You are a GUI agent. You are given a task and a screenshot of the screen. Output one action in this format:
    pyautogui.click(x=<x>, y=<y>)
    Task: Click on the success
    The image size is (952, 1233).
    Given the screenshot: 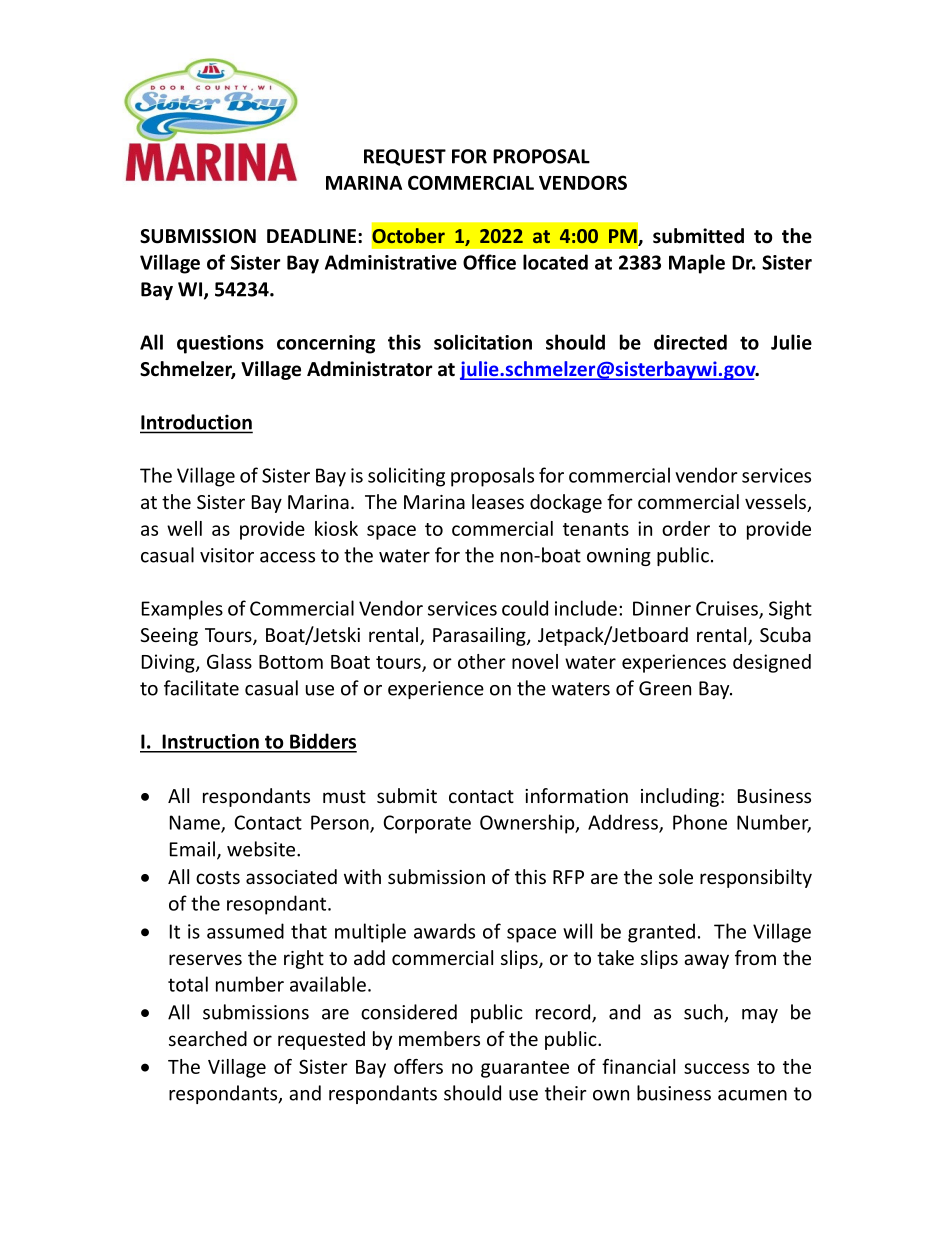 What is the action you would take?
    pyautogui.click(x=716, y=1068)
